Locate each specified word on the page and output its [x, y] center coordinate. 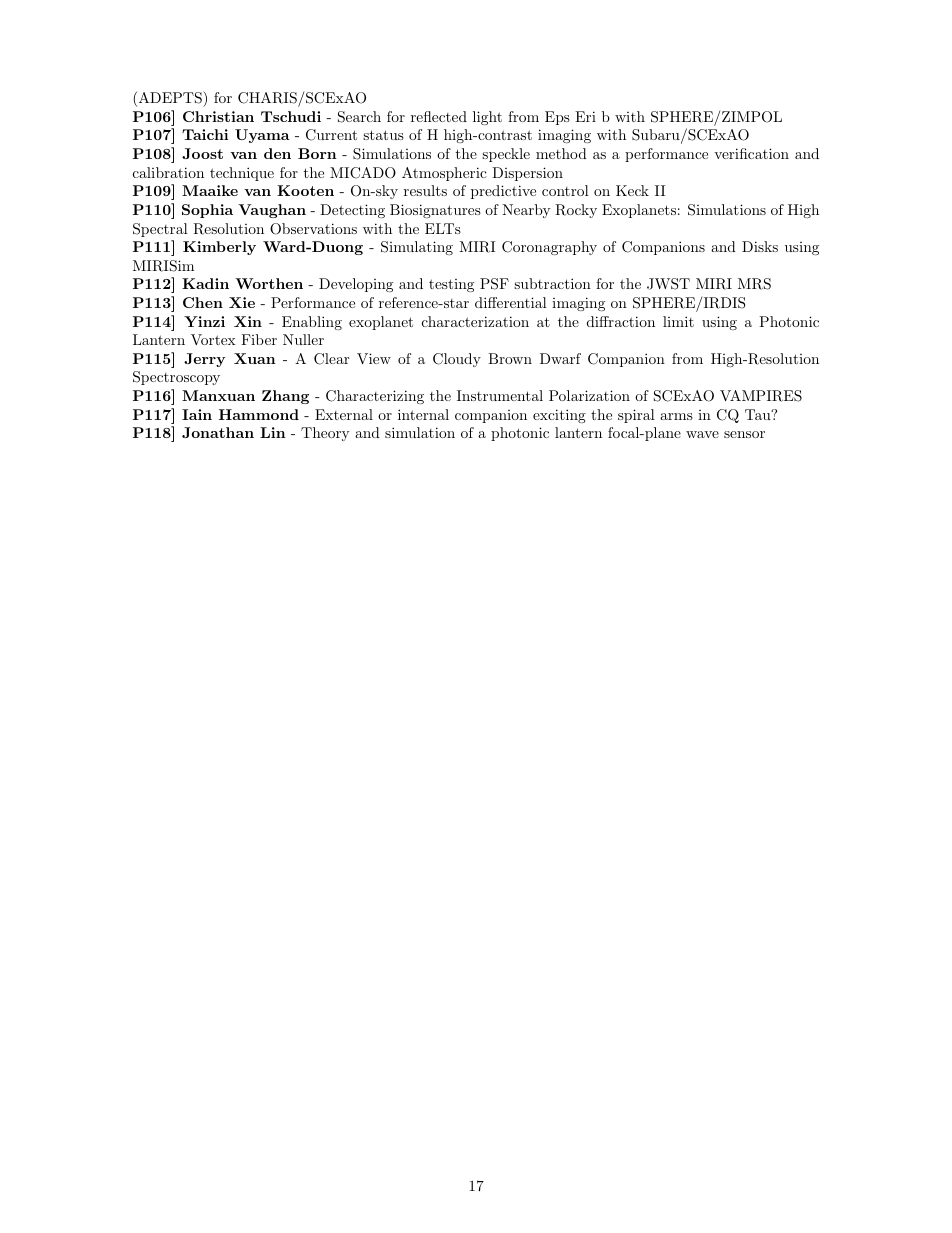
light [487, 118]
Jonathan [218, 432]
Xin [248, 321]
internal [423, 414]
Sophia [207, 211]
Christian [218, 116]
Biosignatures [435, 211]
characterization [475, 321]
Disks [760, 246]
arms [676, 416]
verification [751, 153]
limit [678, 321]
